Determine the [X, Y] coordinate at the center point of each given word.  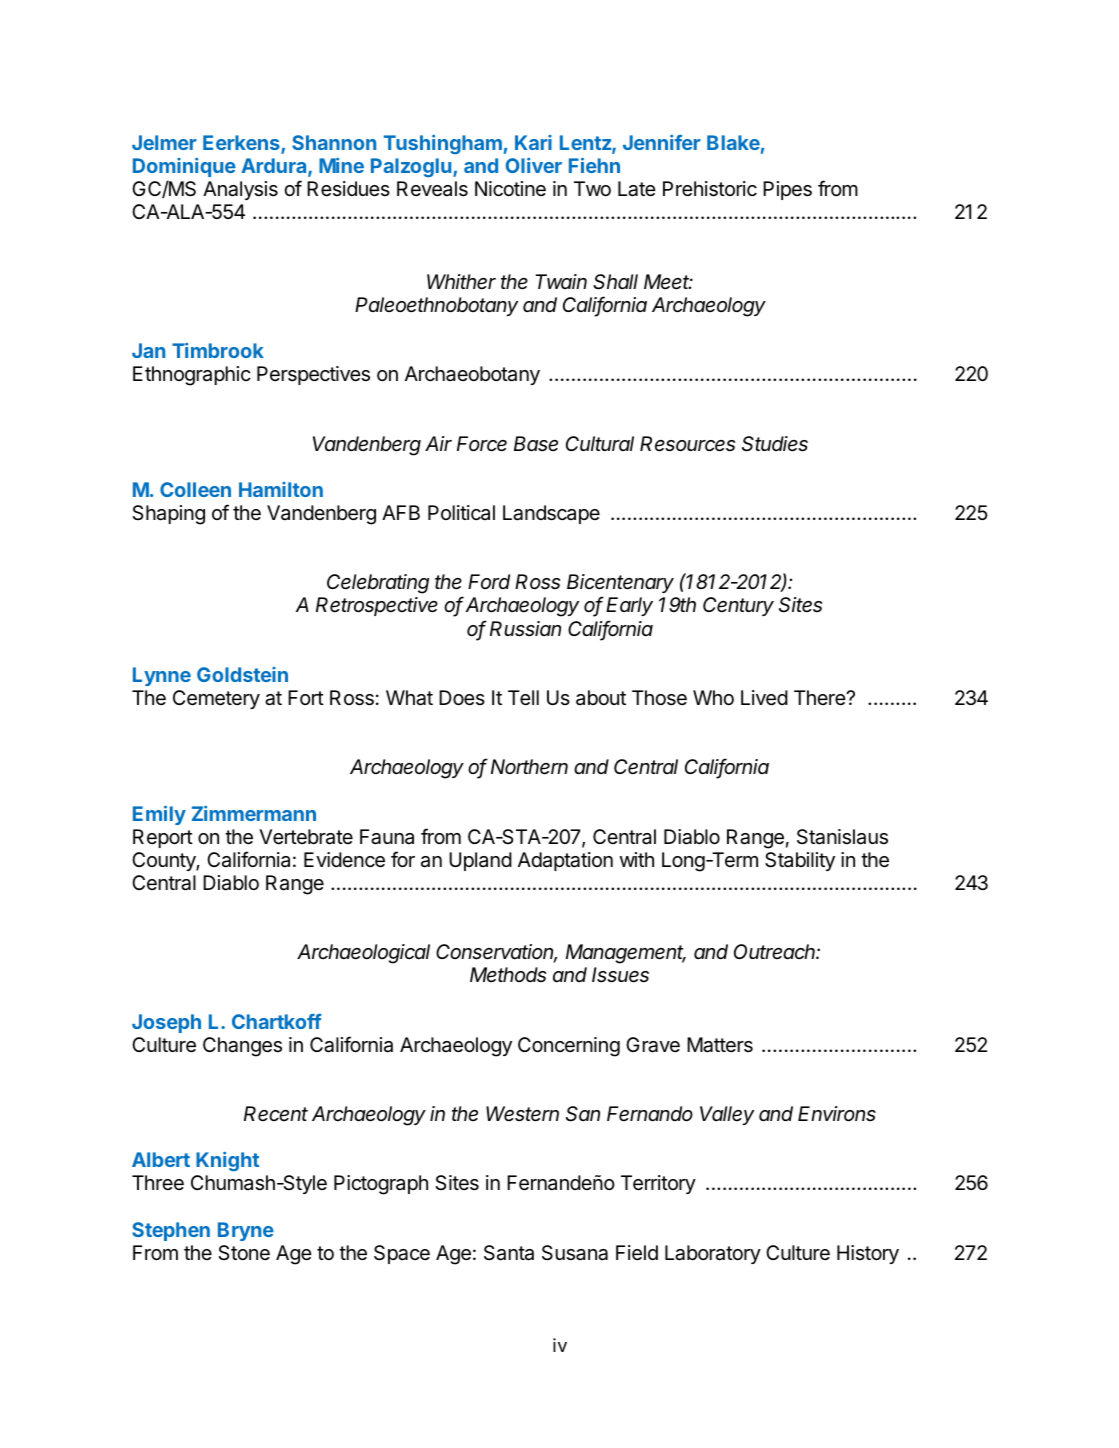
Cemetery [216, 699]
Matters [720, 1045]
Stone [244, 1252]
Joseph [166, 1023]
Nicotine [510, 189]
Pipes [787, 190]
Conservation [496, 953]
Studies [775, 444]
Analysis [240, 190]
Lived [764, 698]
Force [482, 444]
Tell [523, 697]
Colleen [195, 489]
